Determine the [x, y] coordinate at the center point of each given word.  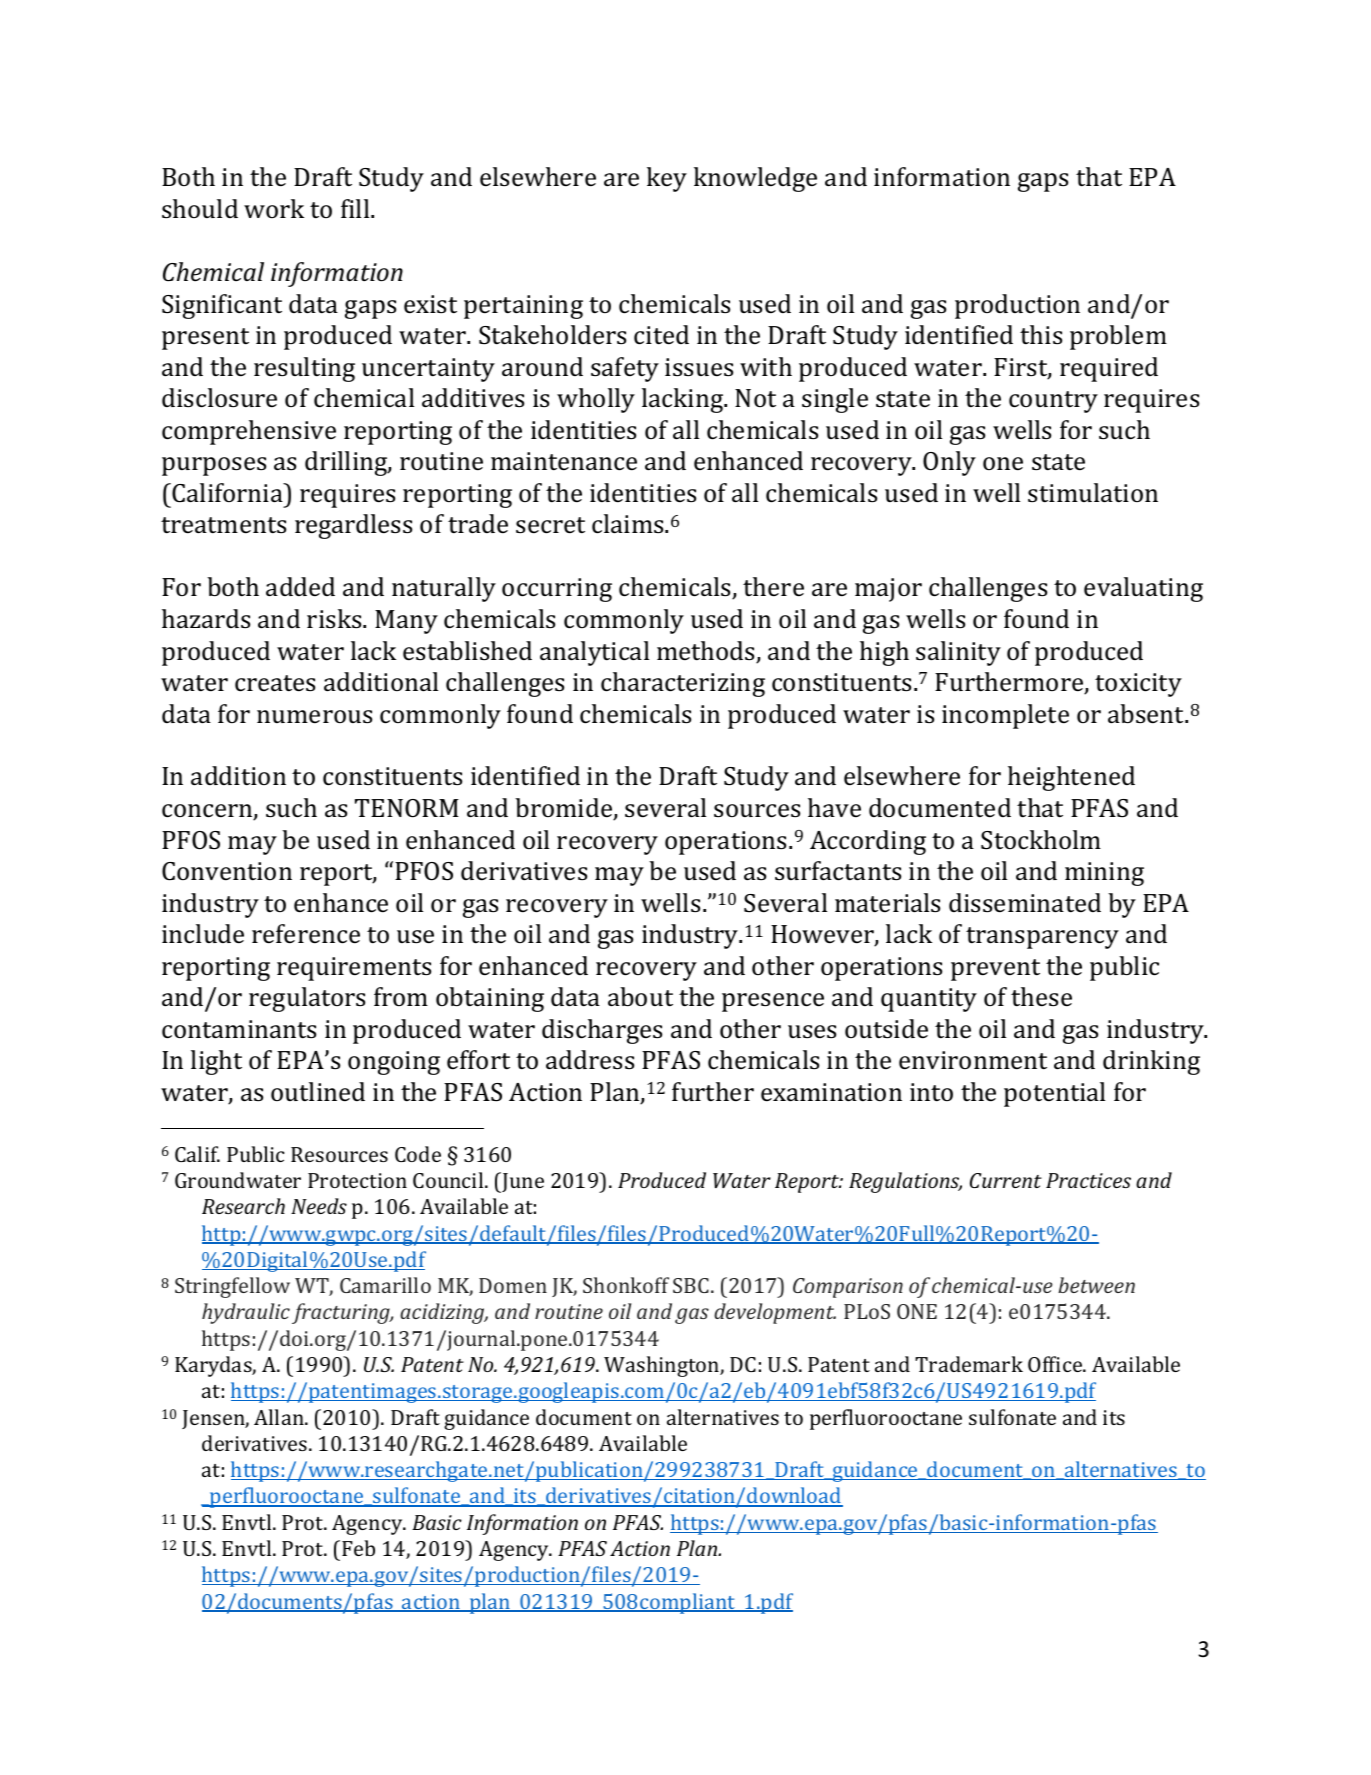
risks [335, 619]
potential [1054, 1094]
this [1041, 335]
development [775, 1313]
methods [707, 652]
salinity [958, 653]
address [590, 1060]
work [274, 208]
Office [1056, 1364]
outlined [318, 1092]
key [667, 179]
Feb [358, 1548]
